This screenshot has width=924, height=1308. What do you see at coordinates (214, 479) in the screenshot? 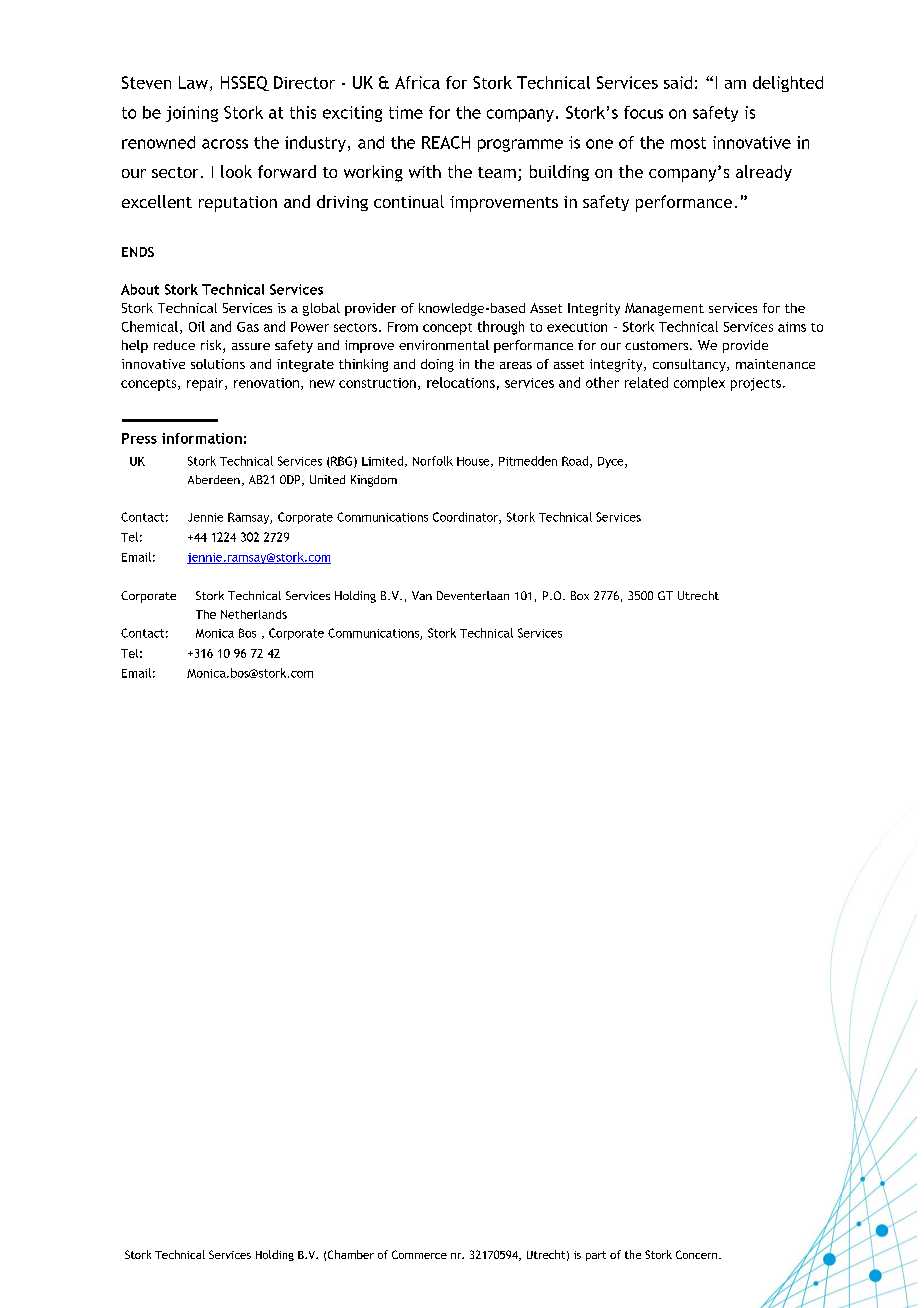
I see `Aberdeen` at bounding box center [214, 479].
